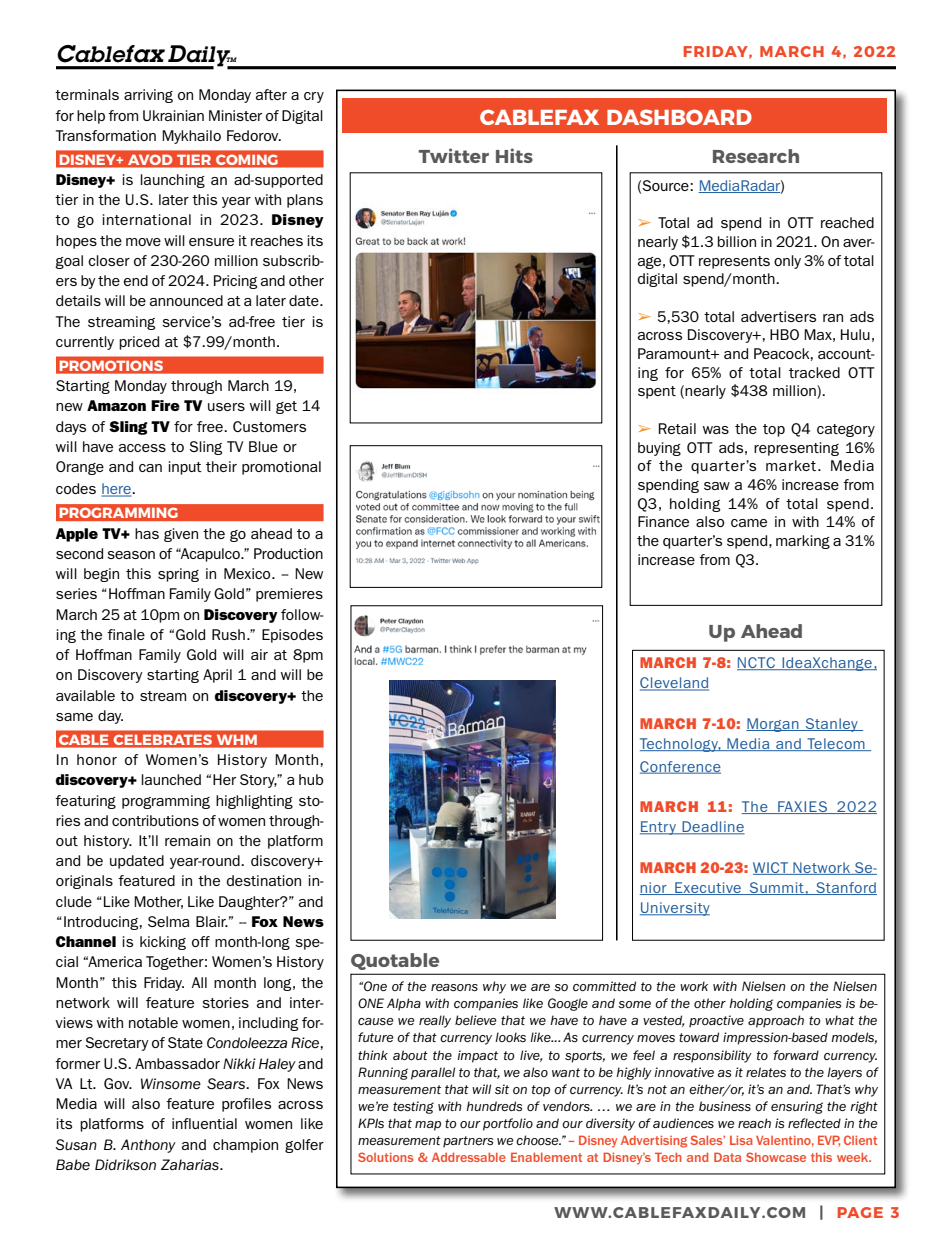  I want to click on can, so click(150, 468).
